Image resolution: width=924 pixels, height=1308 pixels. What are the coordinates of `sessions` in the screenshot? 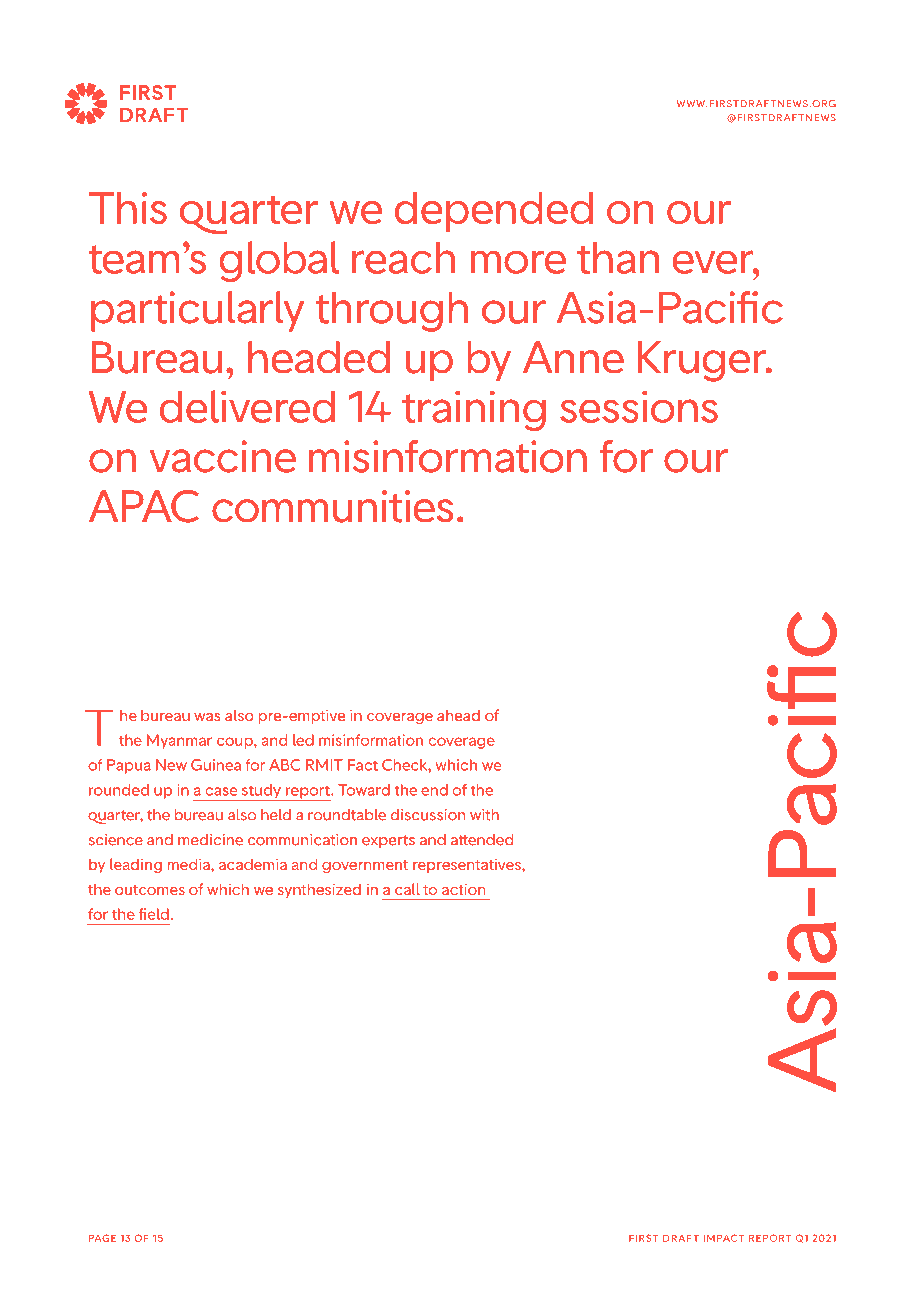 It's located at (639, 406).
